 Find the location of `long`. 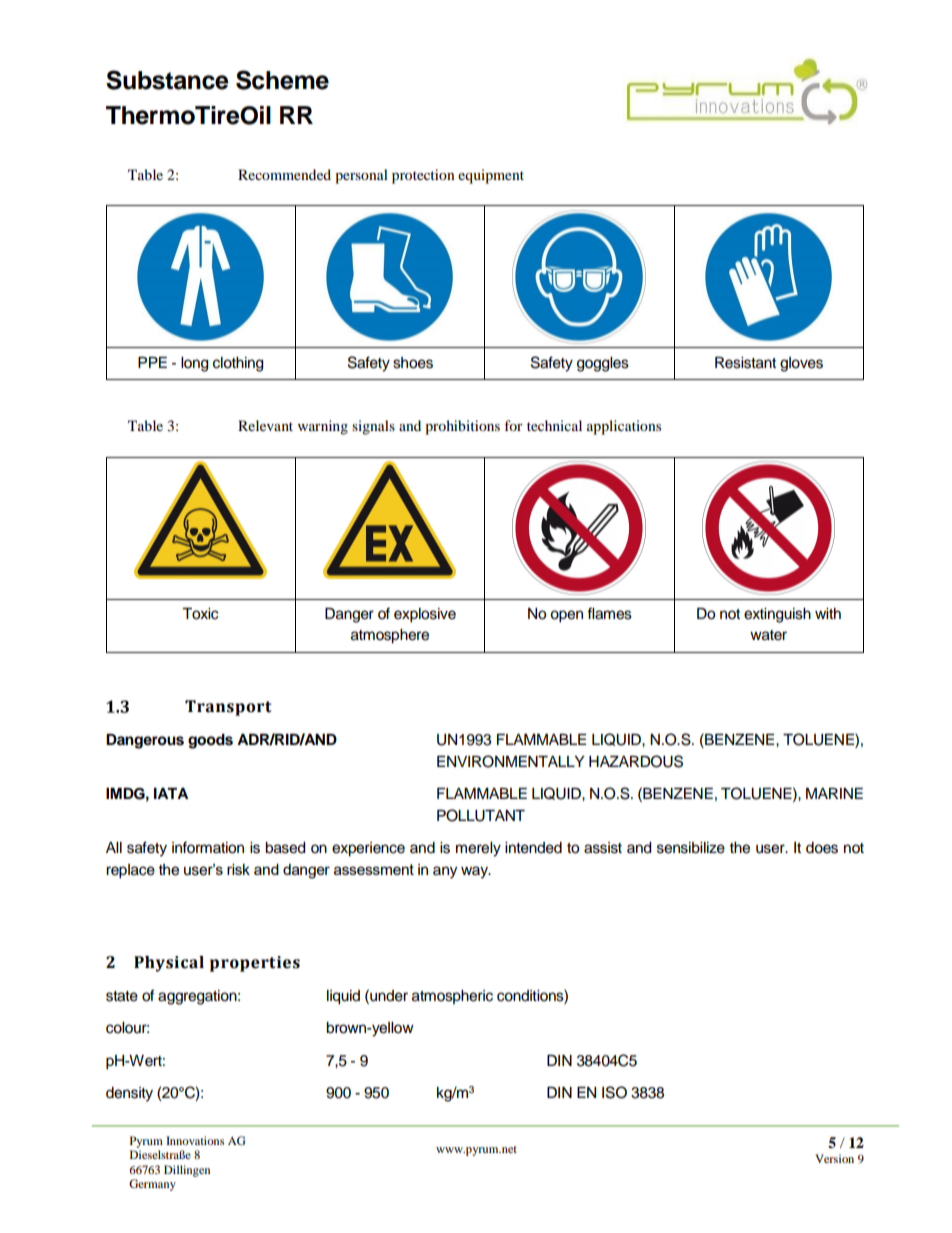

long is located at coordinates (194, 364).
